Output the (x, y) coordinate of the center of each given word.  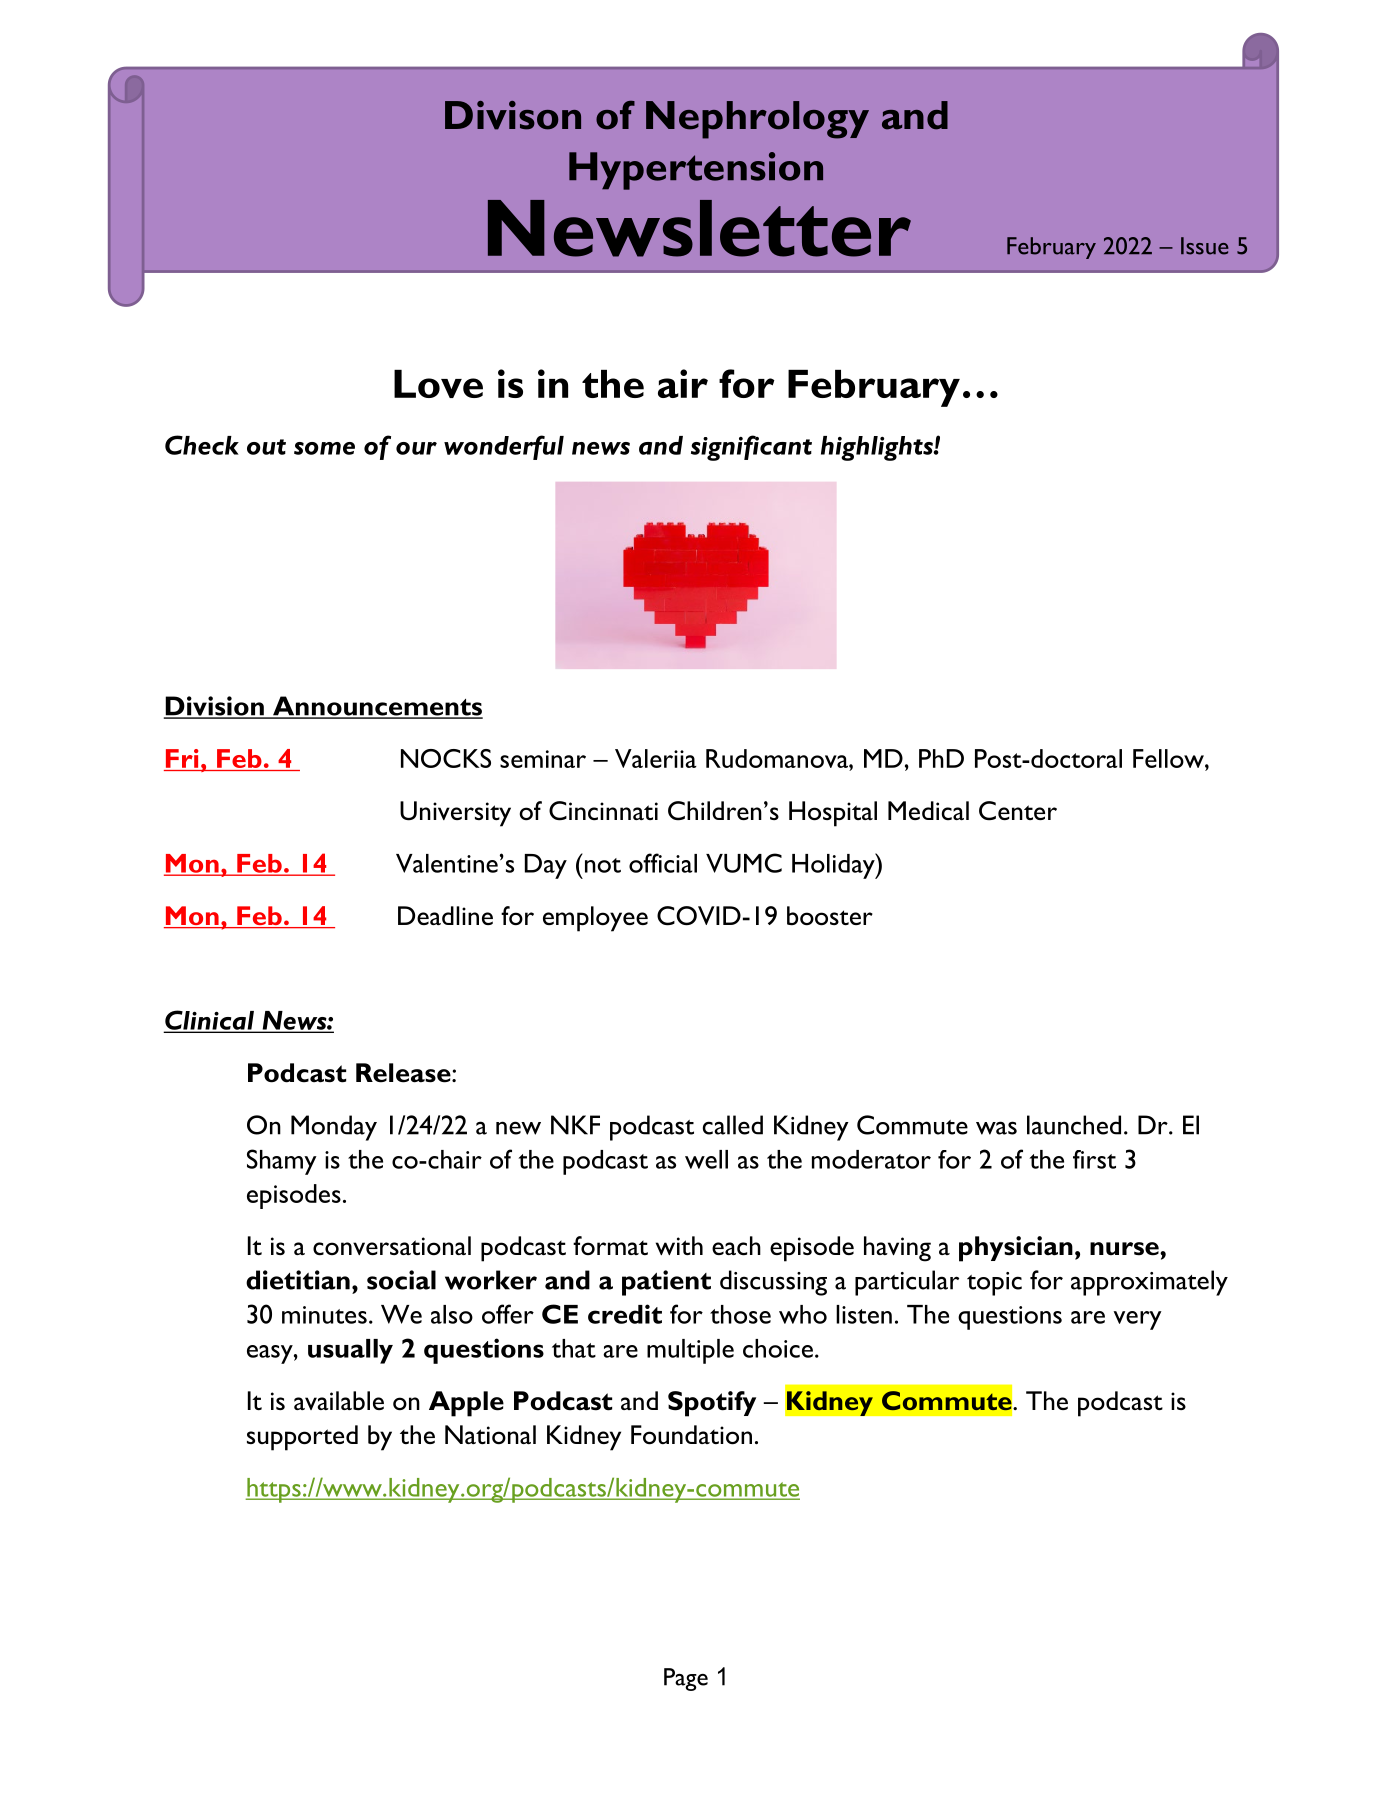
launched (1074, 1125)
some (324, 448)
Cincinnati (603, 811)
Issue (1205, 246)
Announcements (377, 707)
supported (302, 1438)
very (1137, 1320)
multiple (690, 1351)
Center (1018, 811)
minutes (324, 1315)
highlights (878, 448)
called (733, 1125)
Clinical (210, 1021)
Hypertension (696, 171)
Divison (513, 115)
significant (751, 448)
